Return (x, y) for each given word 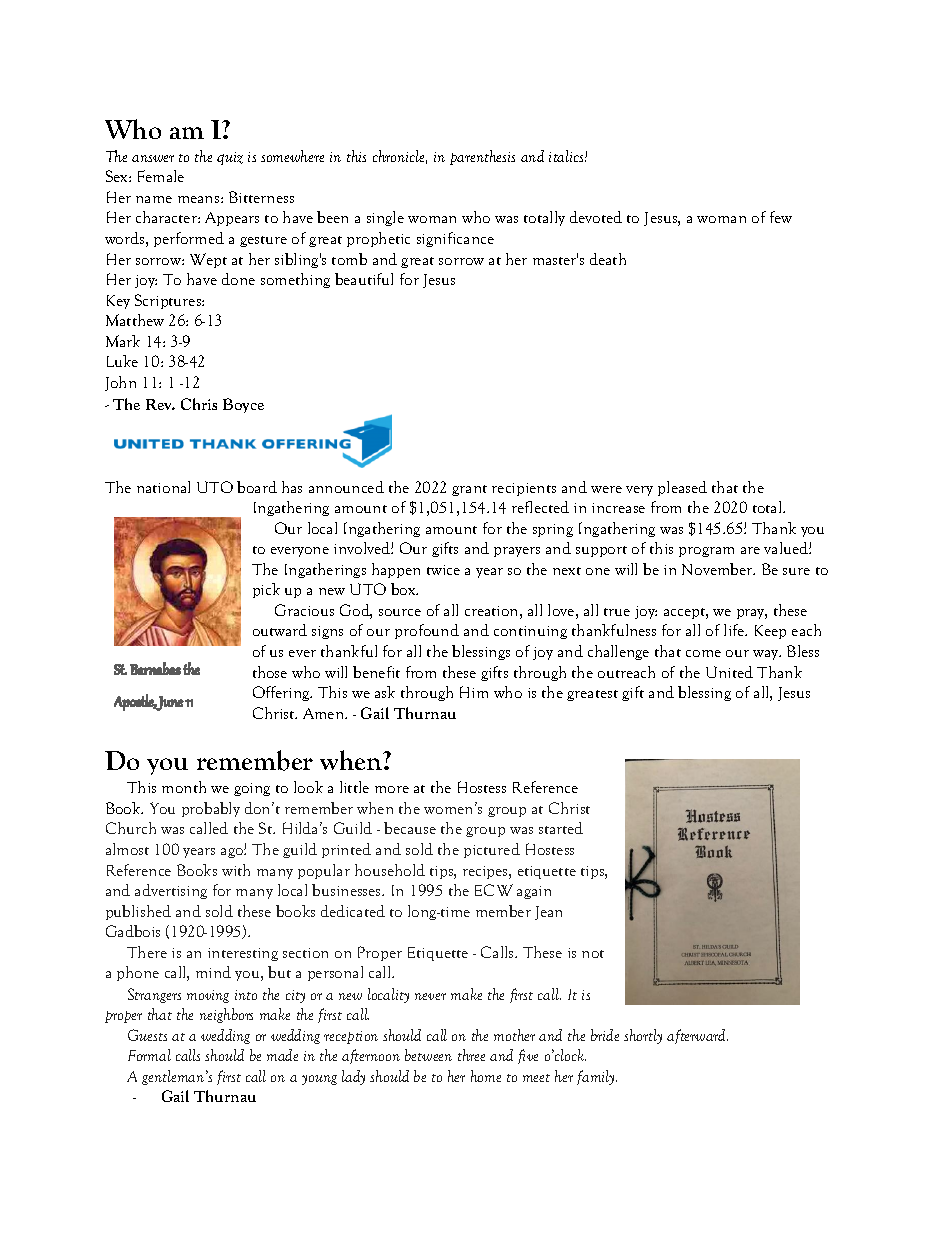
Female (161, 176)
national (163, 487)
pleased (682, 488)
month (184, 787)
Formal (149, 1055)
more (392, 789)
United (729, 672)
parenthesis (482, 157)
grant (469, 490)
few (781, 217)
